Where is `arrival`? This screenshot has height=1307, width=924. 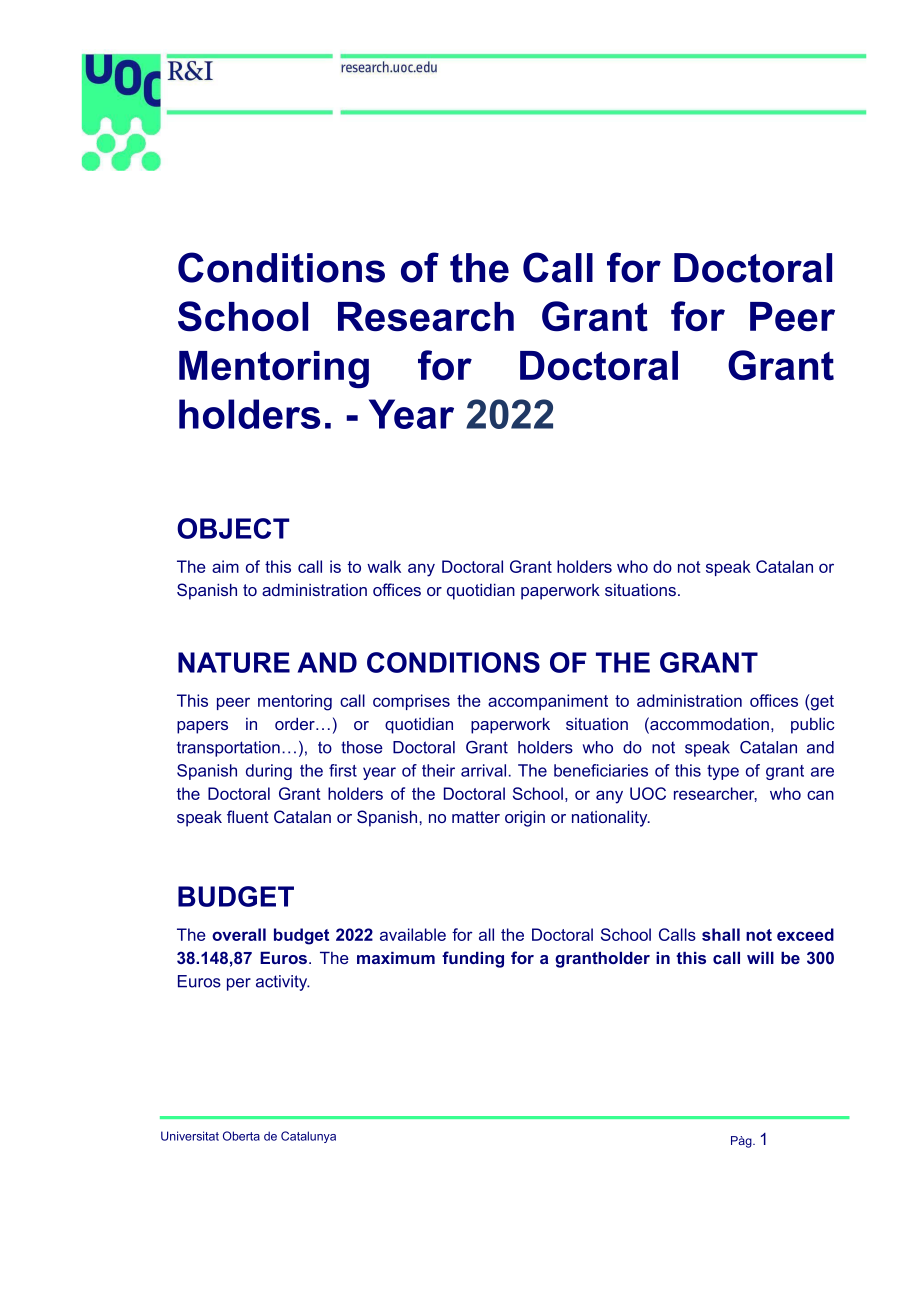 arrival is located at coordinates (483, 770).
